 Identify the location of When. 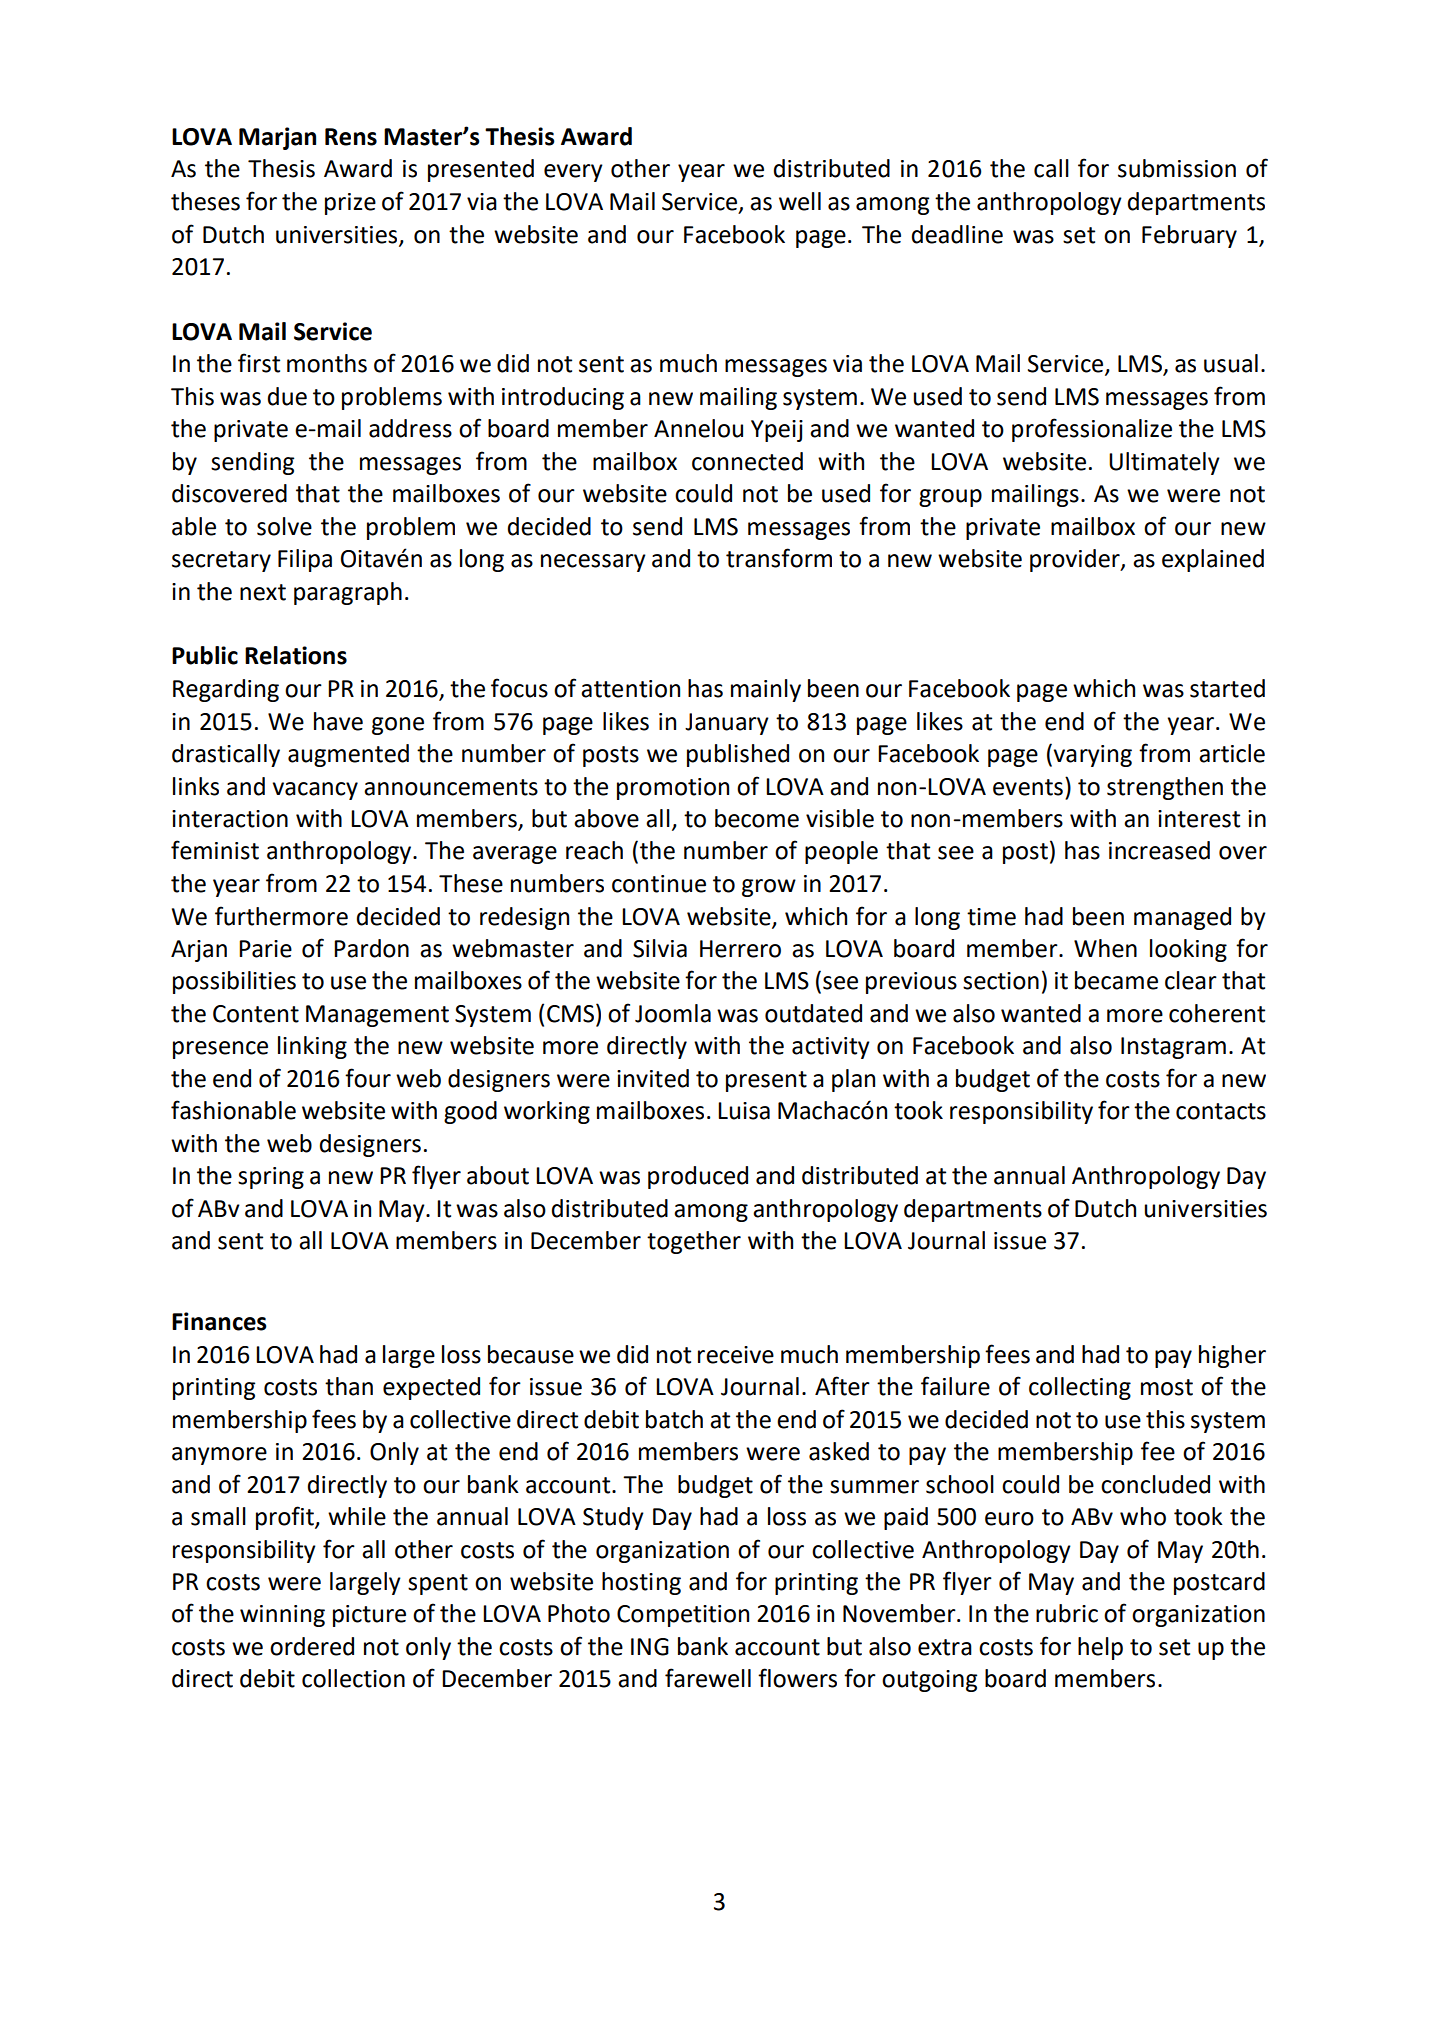
(1105, 948).
